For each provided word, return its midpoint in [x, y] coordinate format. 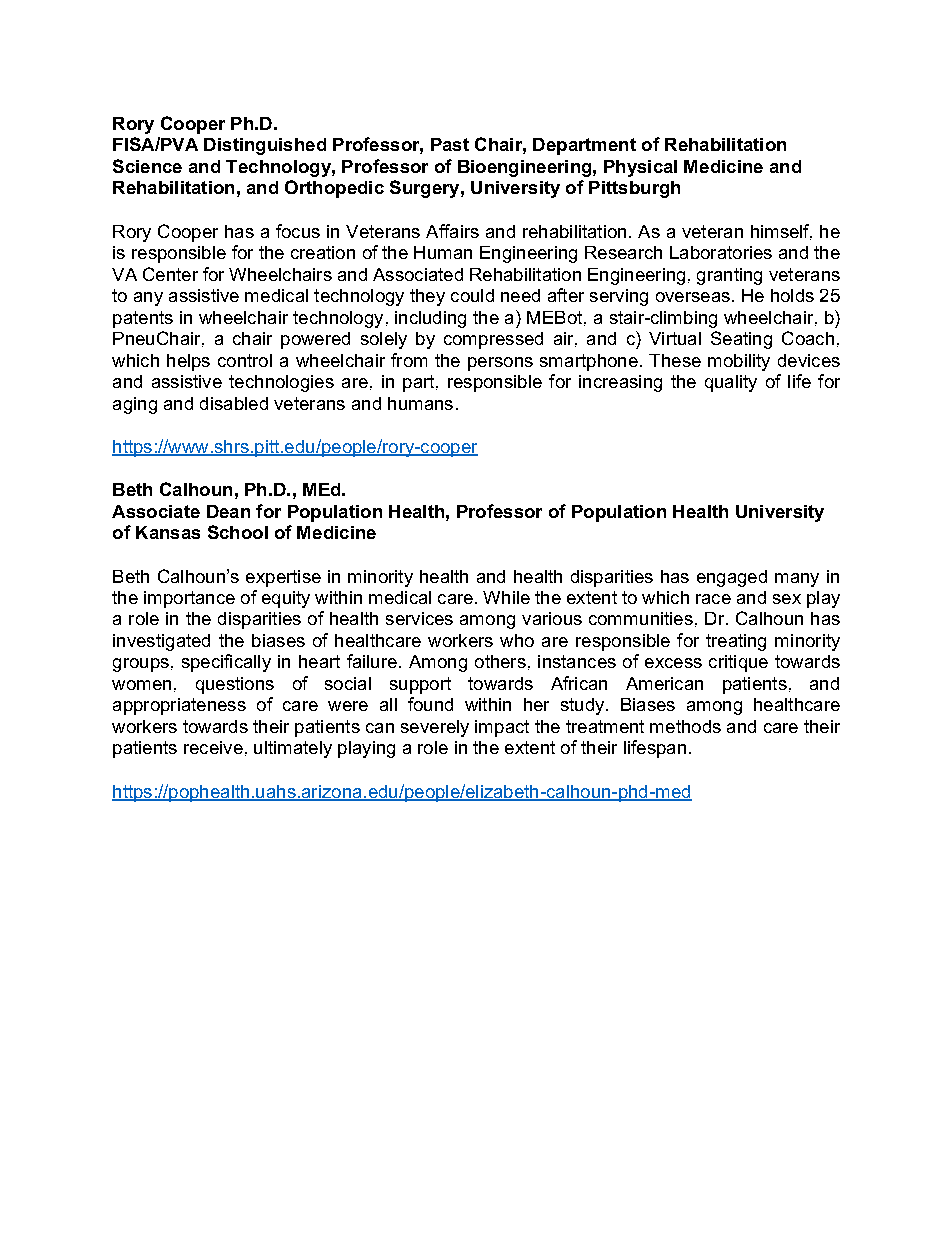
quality [731, 383]
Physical [640, 168]
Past [450, 144]
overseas [693, 297]
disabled [234, 403]
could [472, 295]
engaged [732, 578]
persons [500, 364]
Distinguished [265, 146]
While [506, 597]
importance [189, 599]
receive [213, 747]
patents [143, 319]
